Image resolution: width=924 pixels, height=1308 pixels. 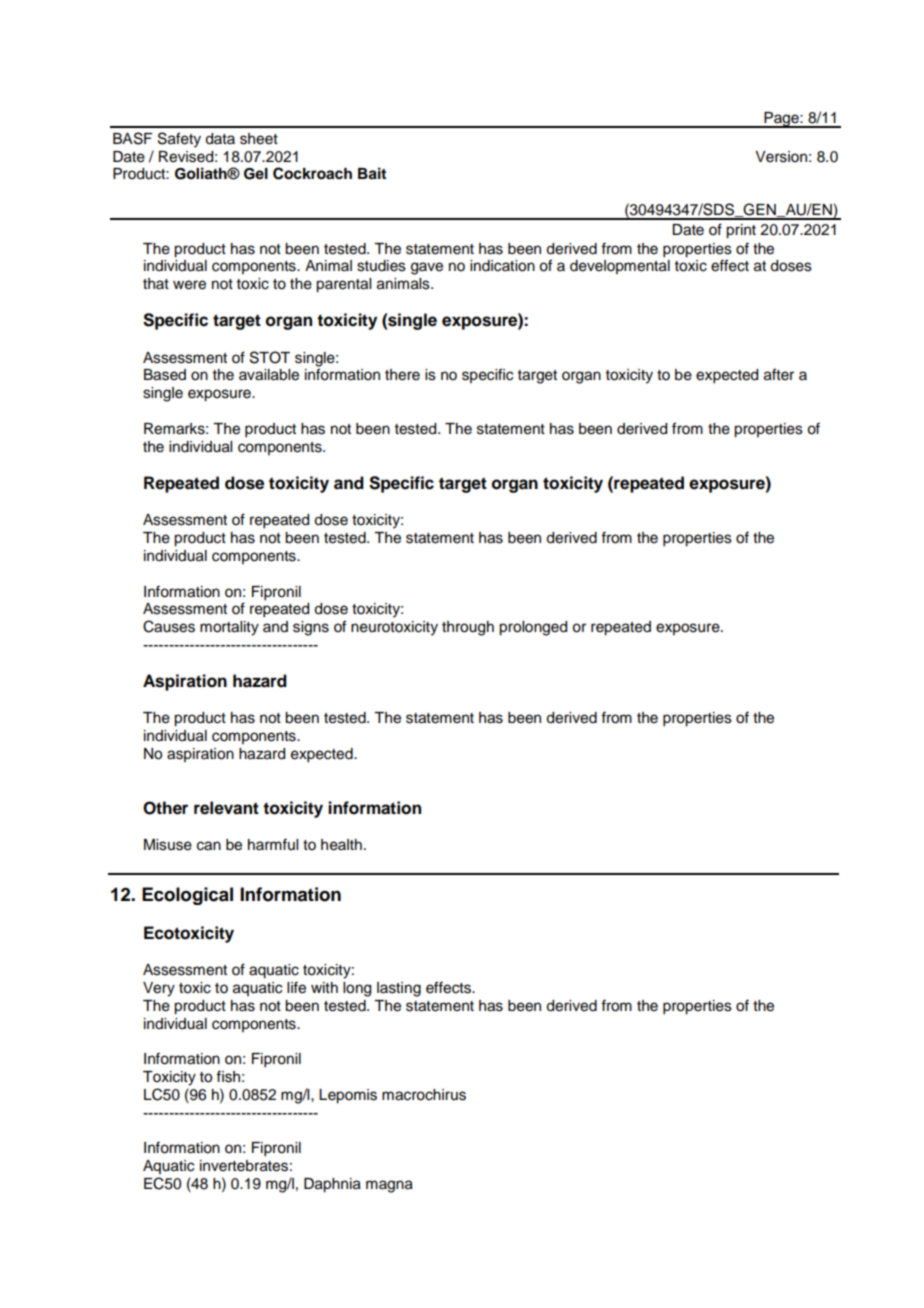 What do you see at coordinates (779, 374) in the image?
I see `after` at bounding box center [779, 374].
